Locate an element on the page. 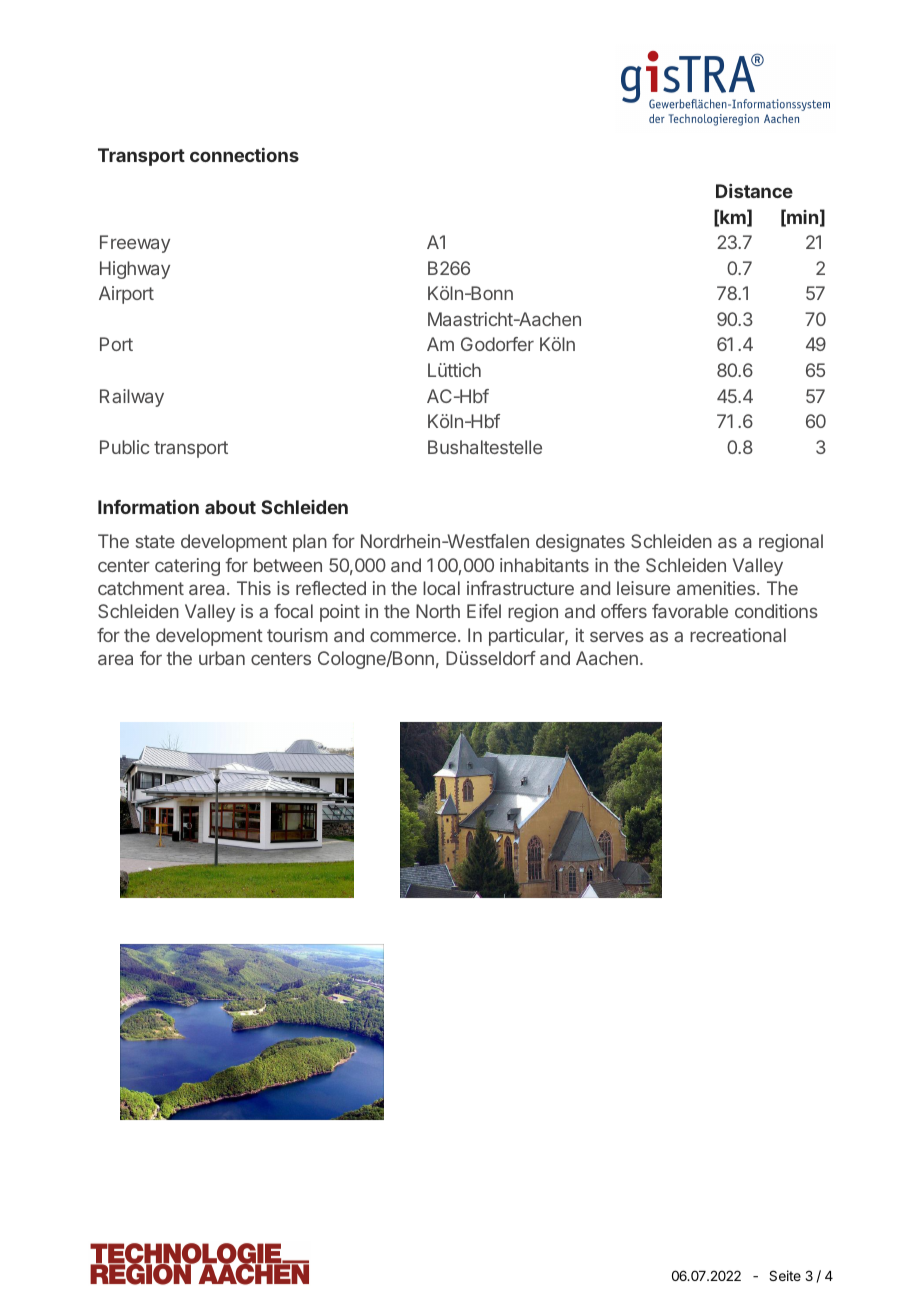 This image has height=1308, width=924. catering is located at coordinates (187, 567).
